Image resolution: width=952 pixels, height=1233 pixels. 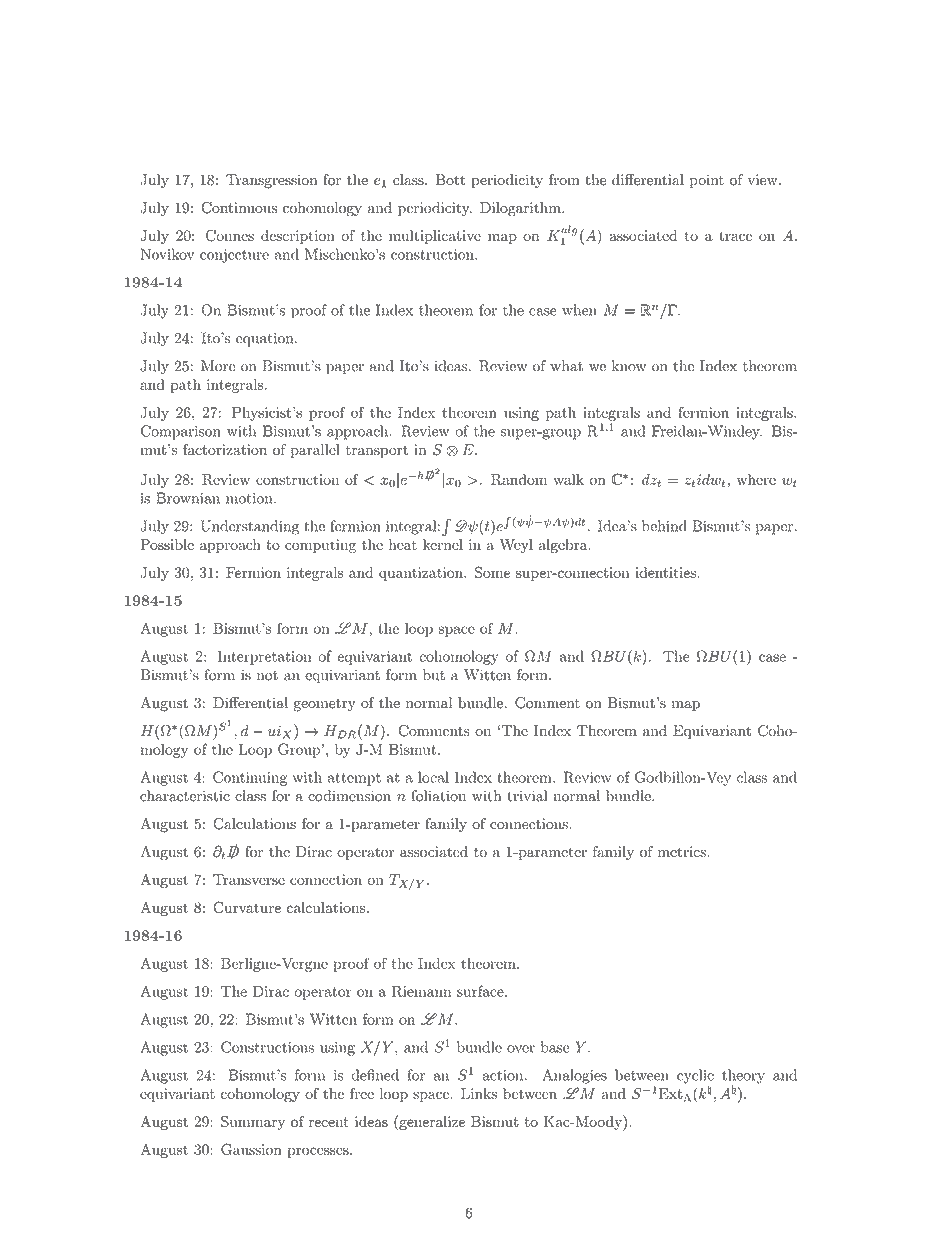 I want to click on Bott, so click(x=450, y=180).
